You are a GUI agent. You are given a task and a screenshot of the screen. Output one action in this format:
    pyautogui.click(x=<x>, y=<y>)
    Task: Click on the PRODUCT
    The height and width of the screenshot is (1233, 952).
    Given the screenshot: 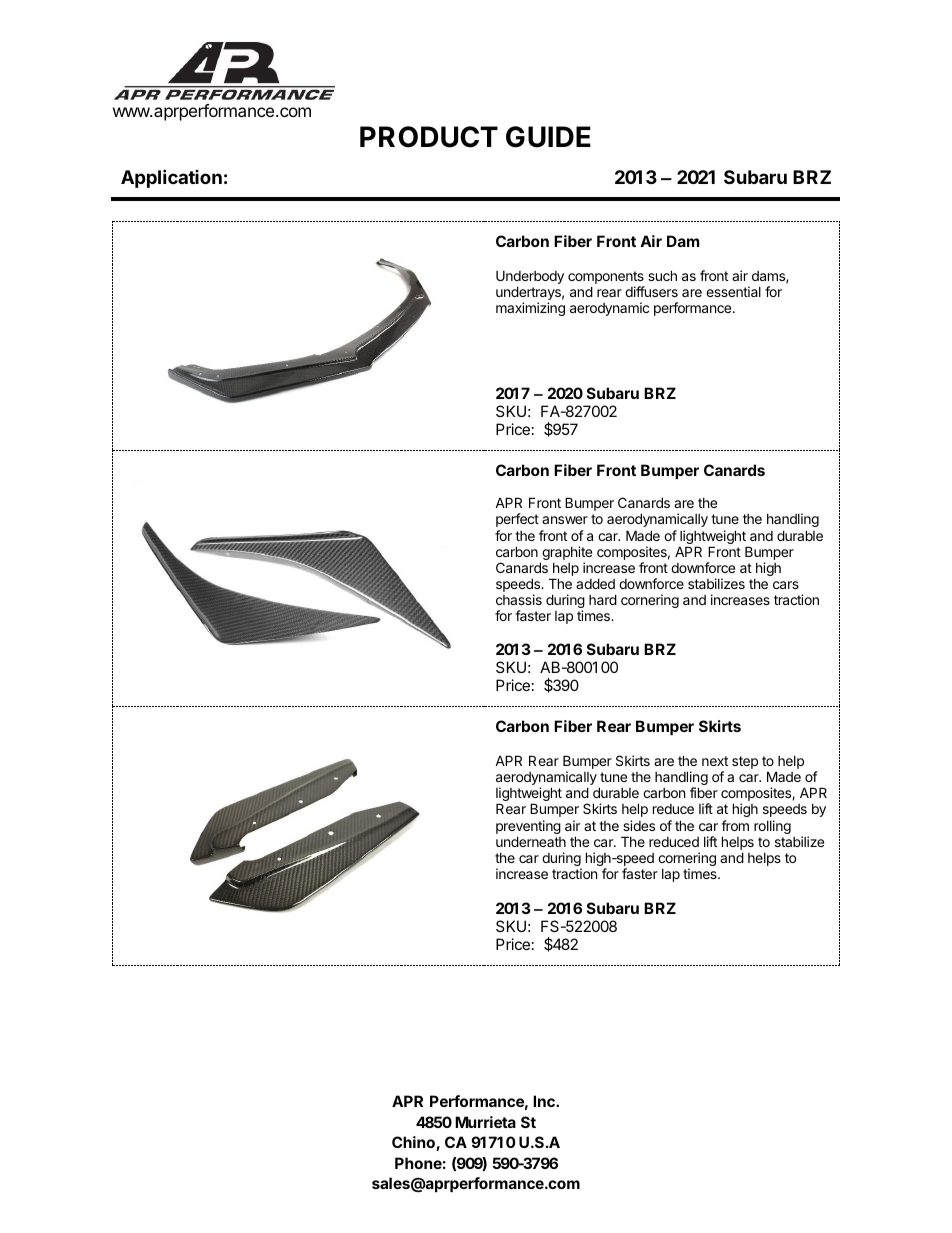 What is the action you would take?
    pyautogui.click(x=429, y=137)
